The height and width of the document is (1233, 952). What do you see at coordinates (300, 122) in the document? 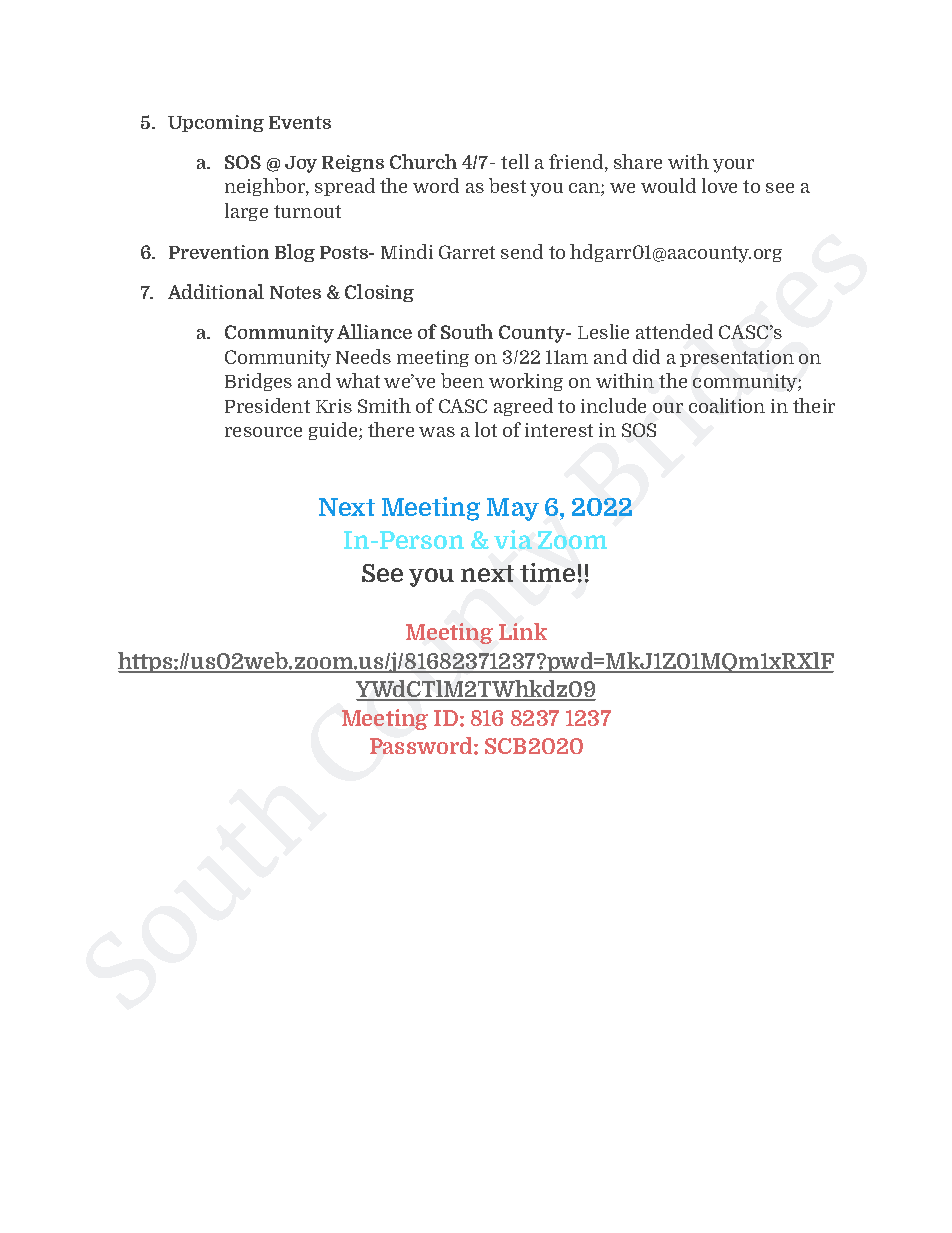
I see `Events` at bounding box center [300, 122].
